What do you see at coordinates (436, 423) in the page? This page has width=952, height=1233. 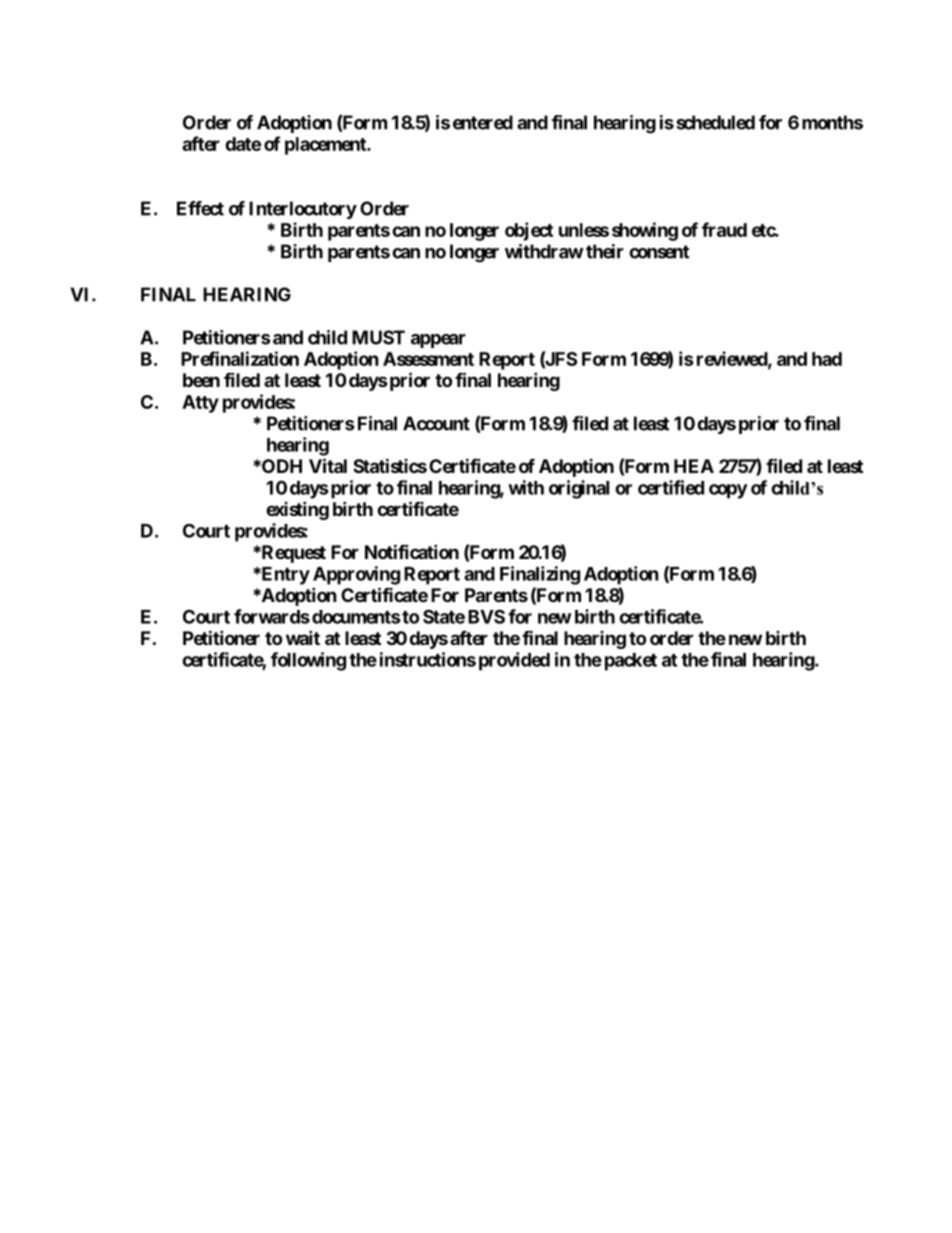 I see `Account` at bounding box center [436, 423].
